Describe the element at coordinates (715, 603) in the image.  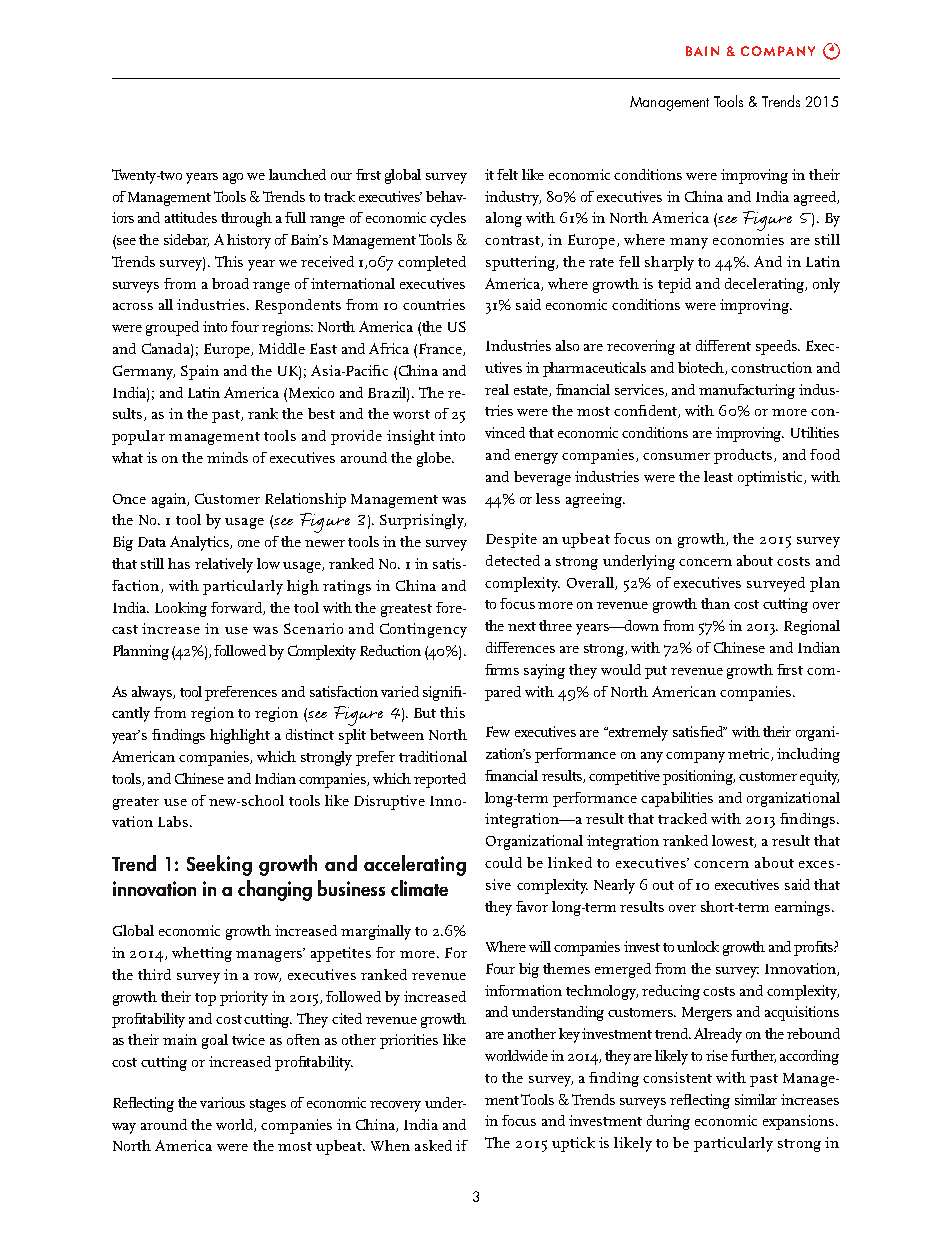
I see `than` at that location.
